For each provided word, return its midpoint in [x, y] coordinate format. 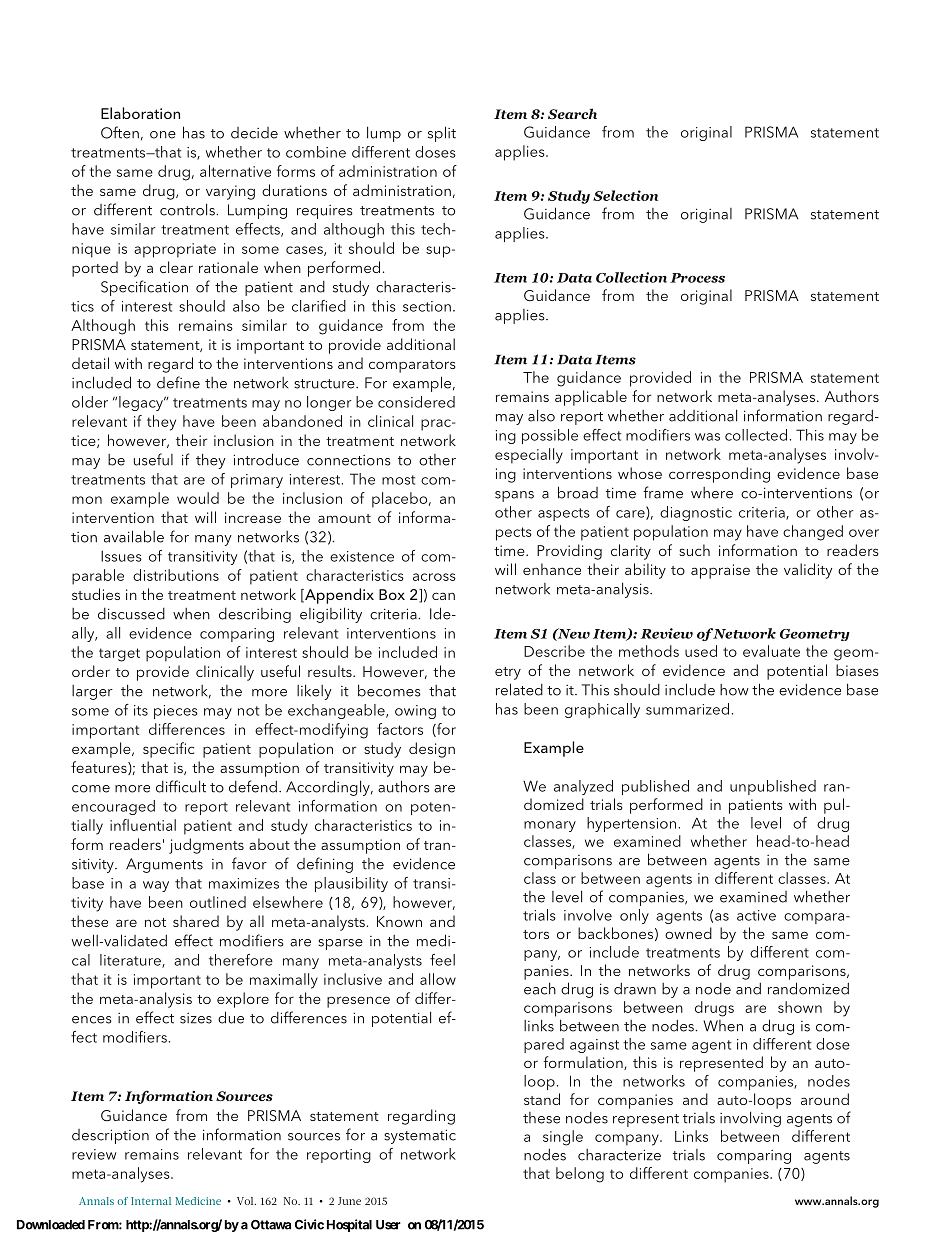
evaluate [771, 651]
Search [572, 113]
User [388, 1225]
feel [442, 960]
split [442, 134]
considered [416, 402]
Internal [151, 1201]
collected [756, 435]
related [519, 689]
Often [120, 132]
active [756, 915]
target [119, 655]
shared [196, 921]
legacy [142, 403]
